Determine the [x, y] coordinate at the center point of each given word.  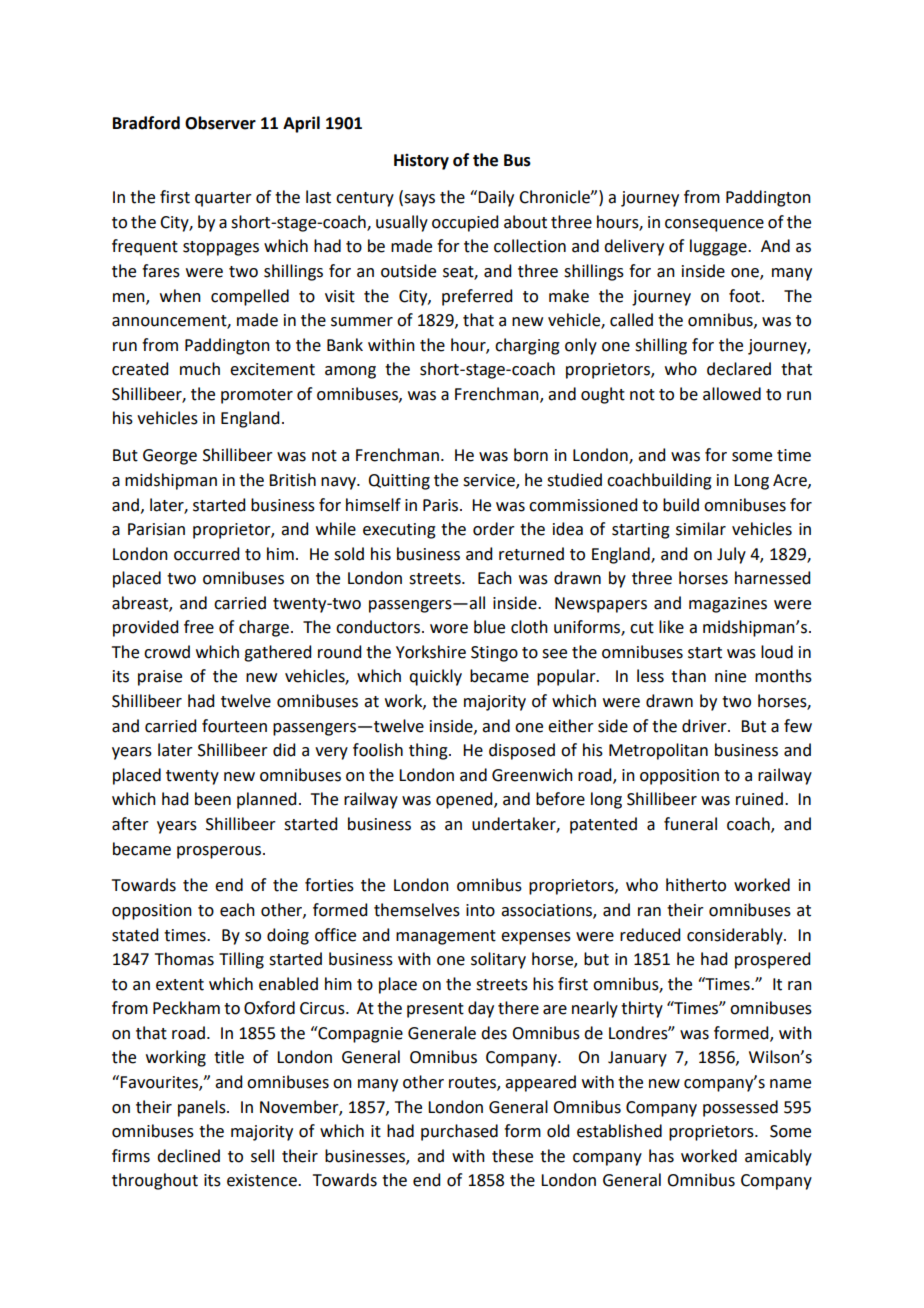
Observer [220, 123]
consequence [714, 225]
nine [730, 676]
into [480, 910]
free [199, 627]
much [200, 369]
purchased [459, 1132]
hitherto [696, 885]
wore [449, 629]
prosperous [220, 852]
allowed [732, 394]
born [531, 455]
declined [188, 1156]
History [421, 162]
